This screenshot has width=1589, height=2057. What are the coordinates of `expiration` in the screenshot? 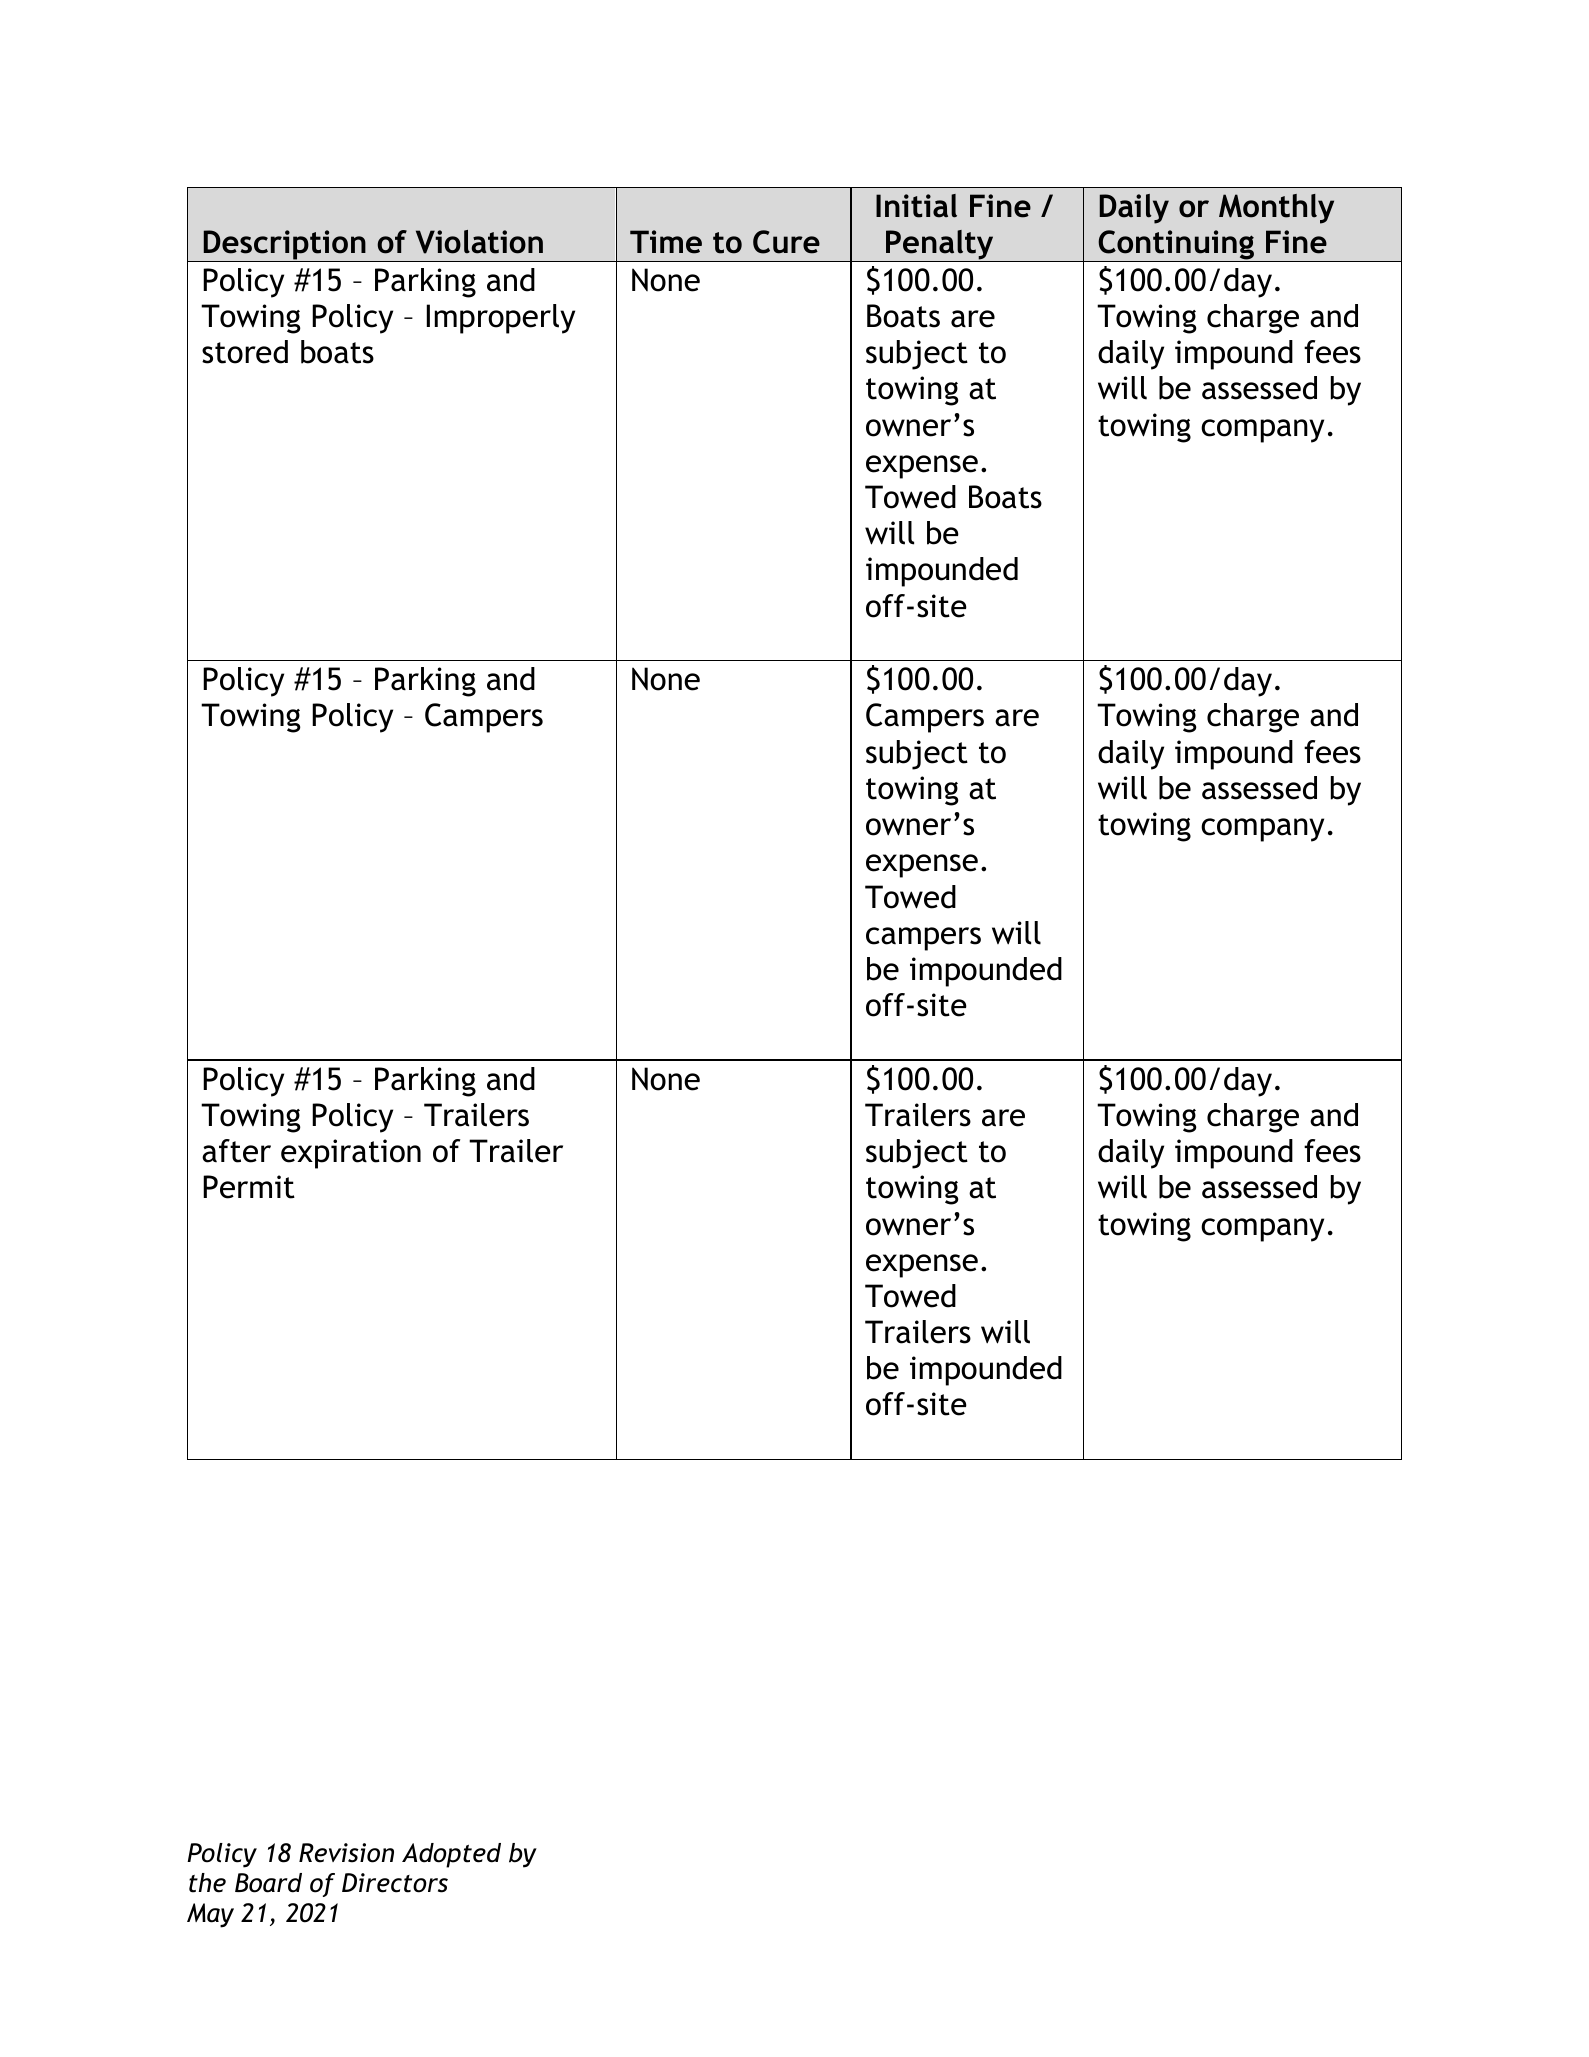 It's located at (351, 1154).
